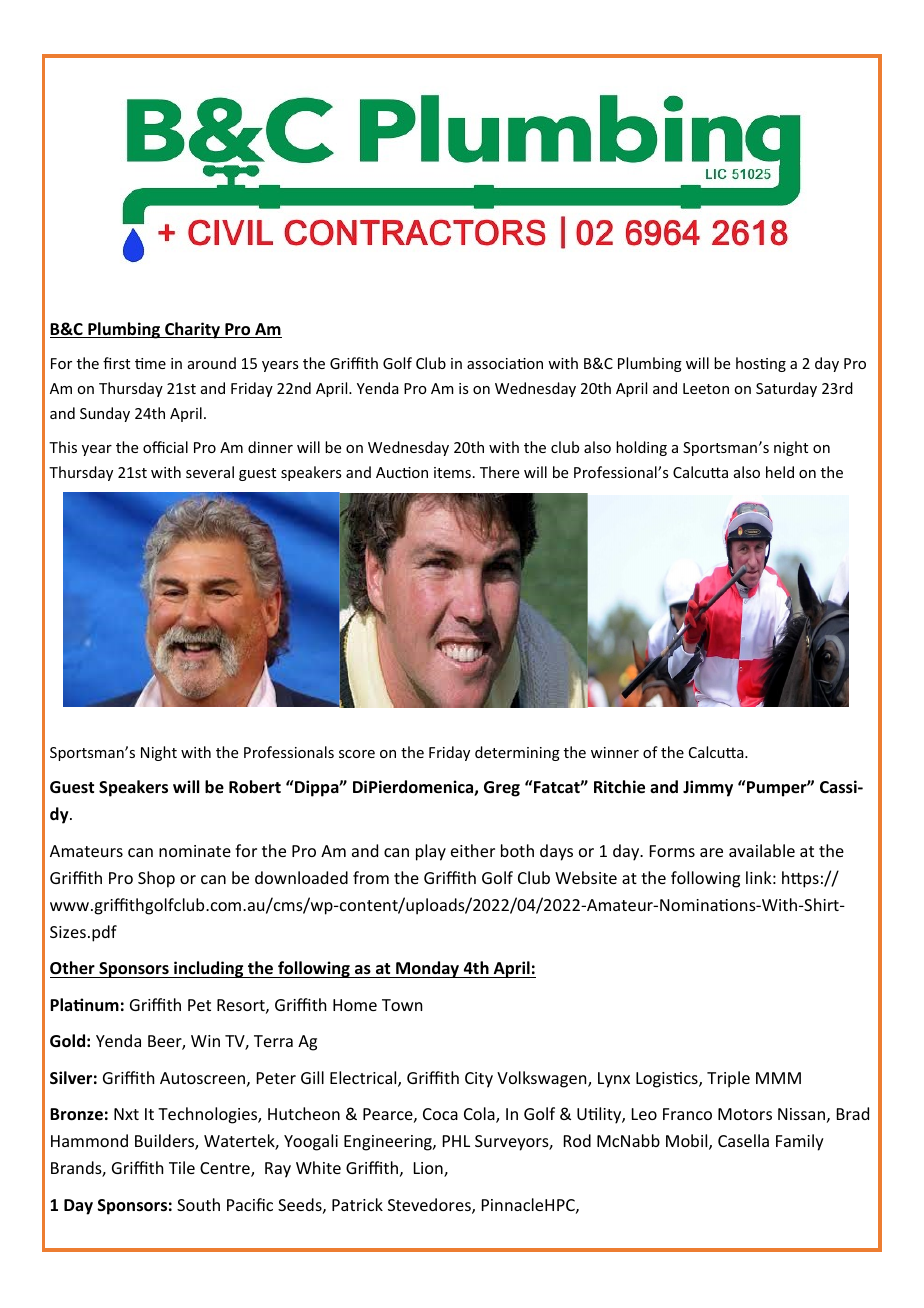 Image resolution: width=924 pixels, height=1308 pixels. Describe the element at coordinates (255, 787) in the screenshot. I see `Robert` at that location.
